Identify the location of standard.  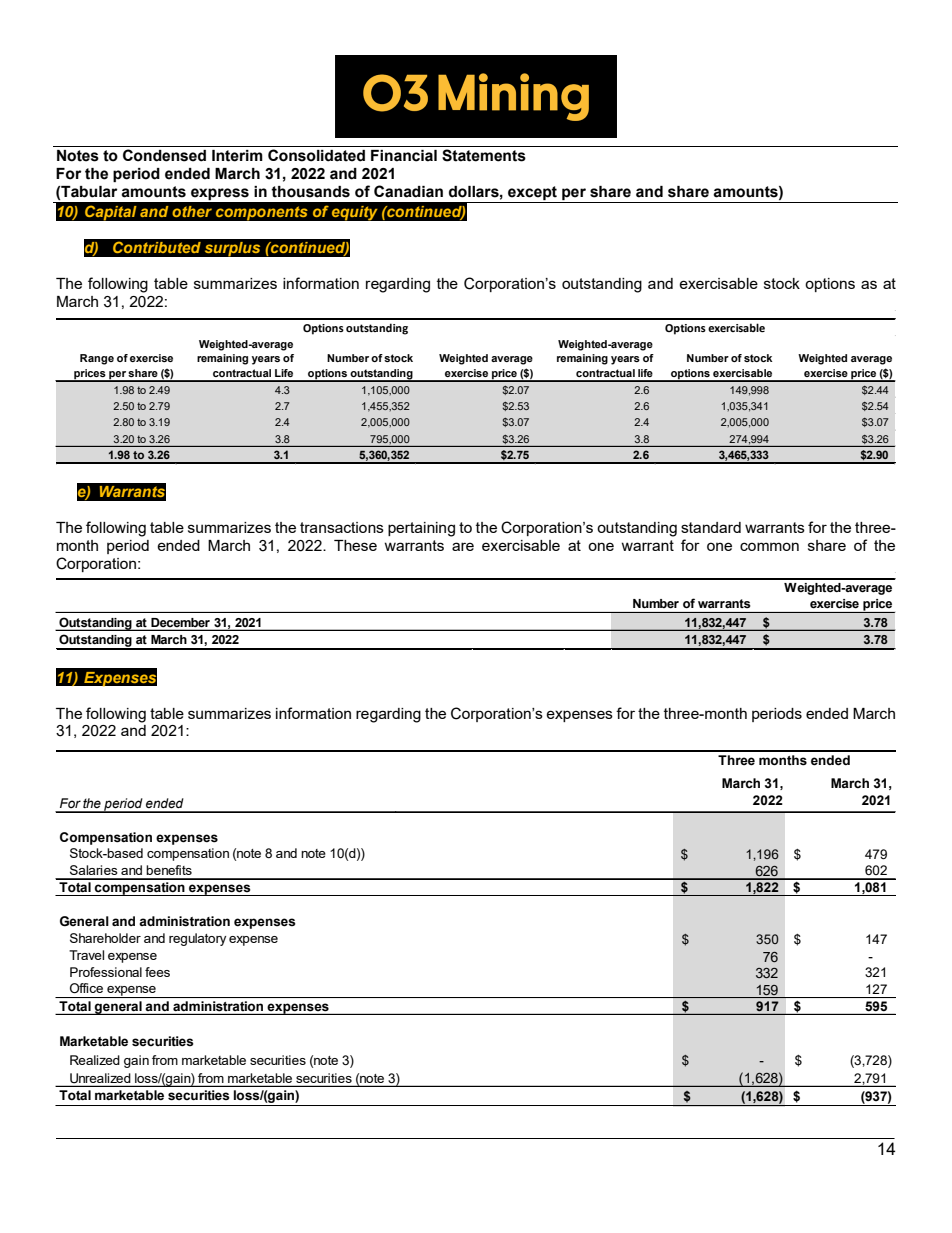
(711, 527).
